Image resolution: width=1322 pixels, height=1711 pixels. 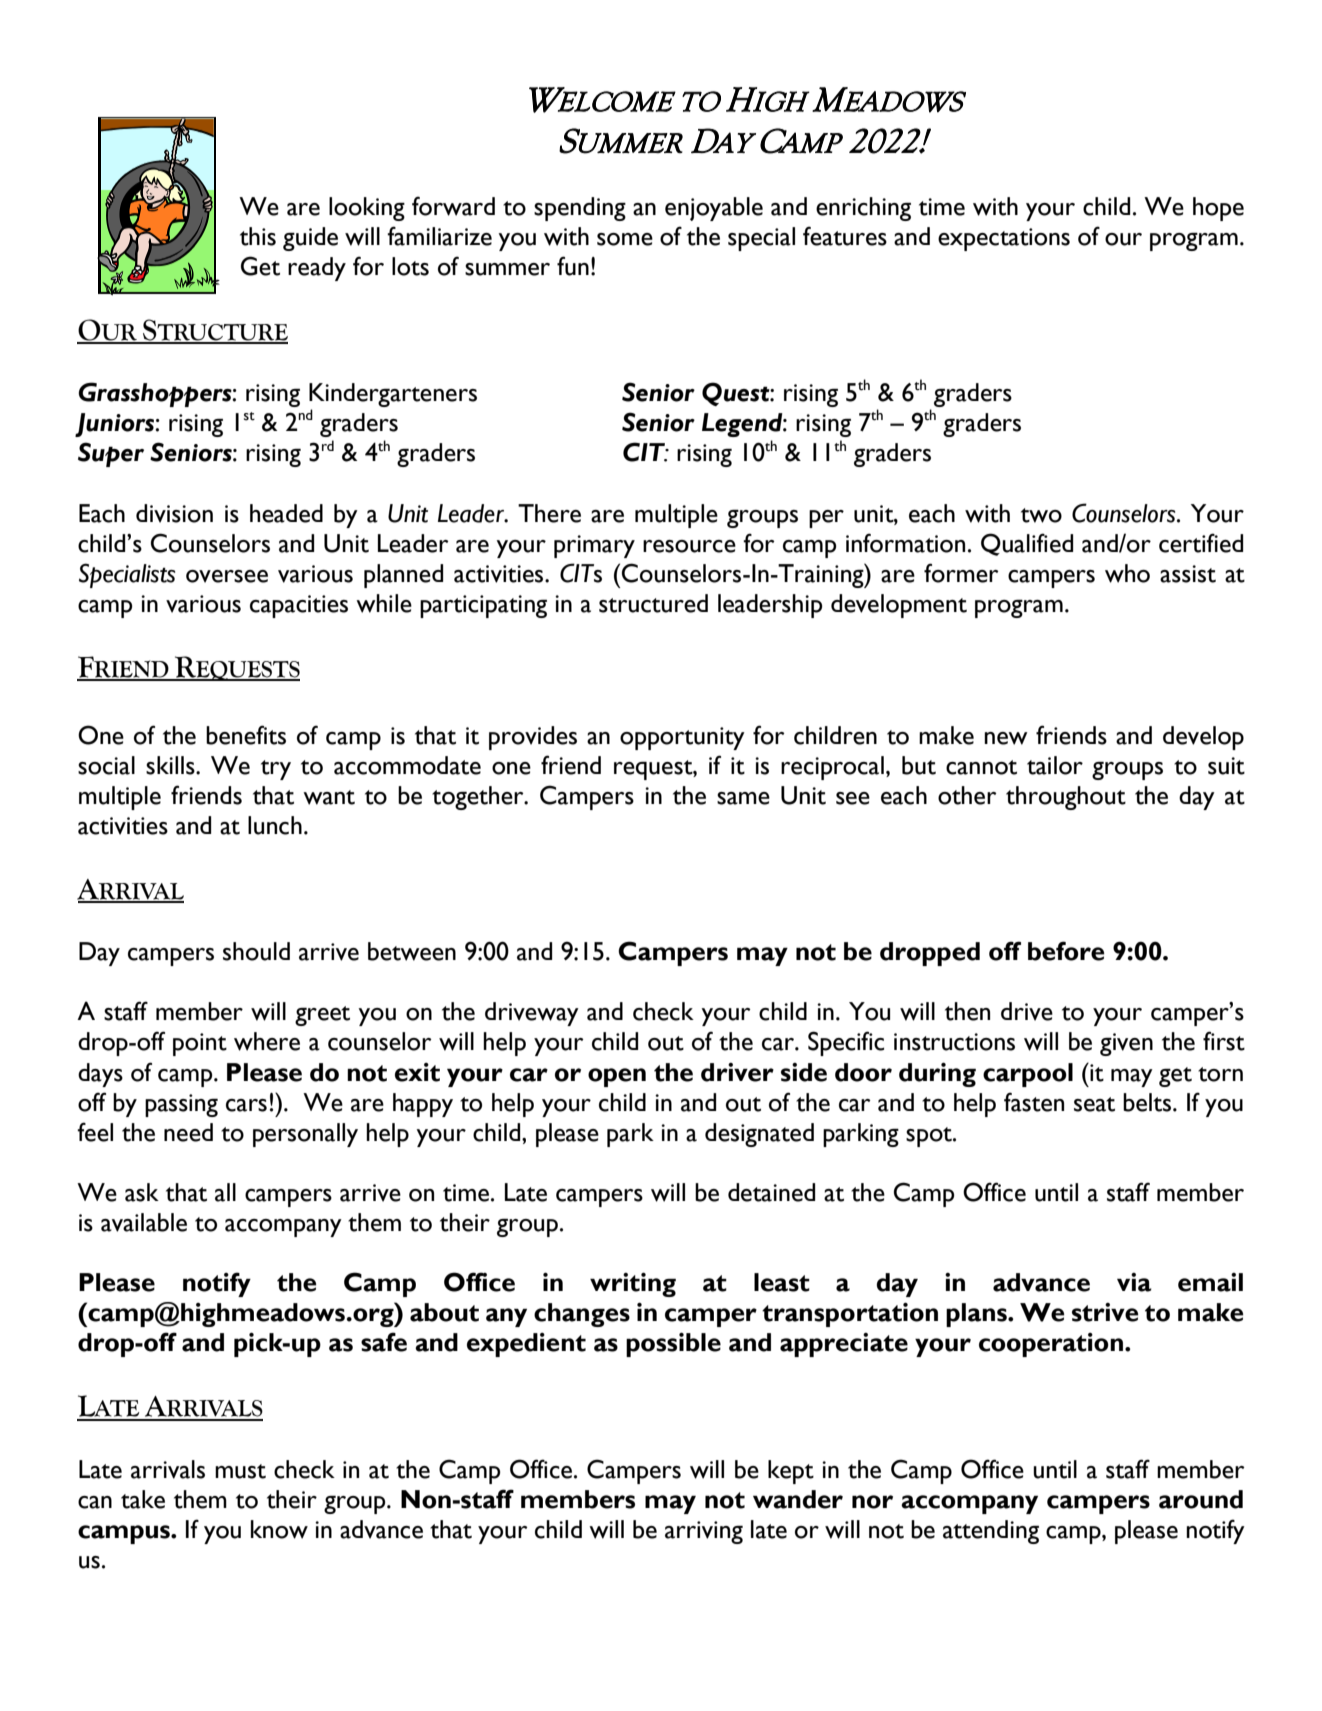 I want to click on must, so click(x=240, y=1471).
